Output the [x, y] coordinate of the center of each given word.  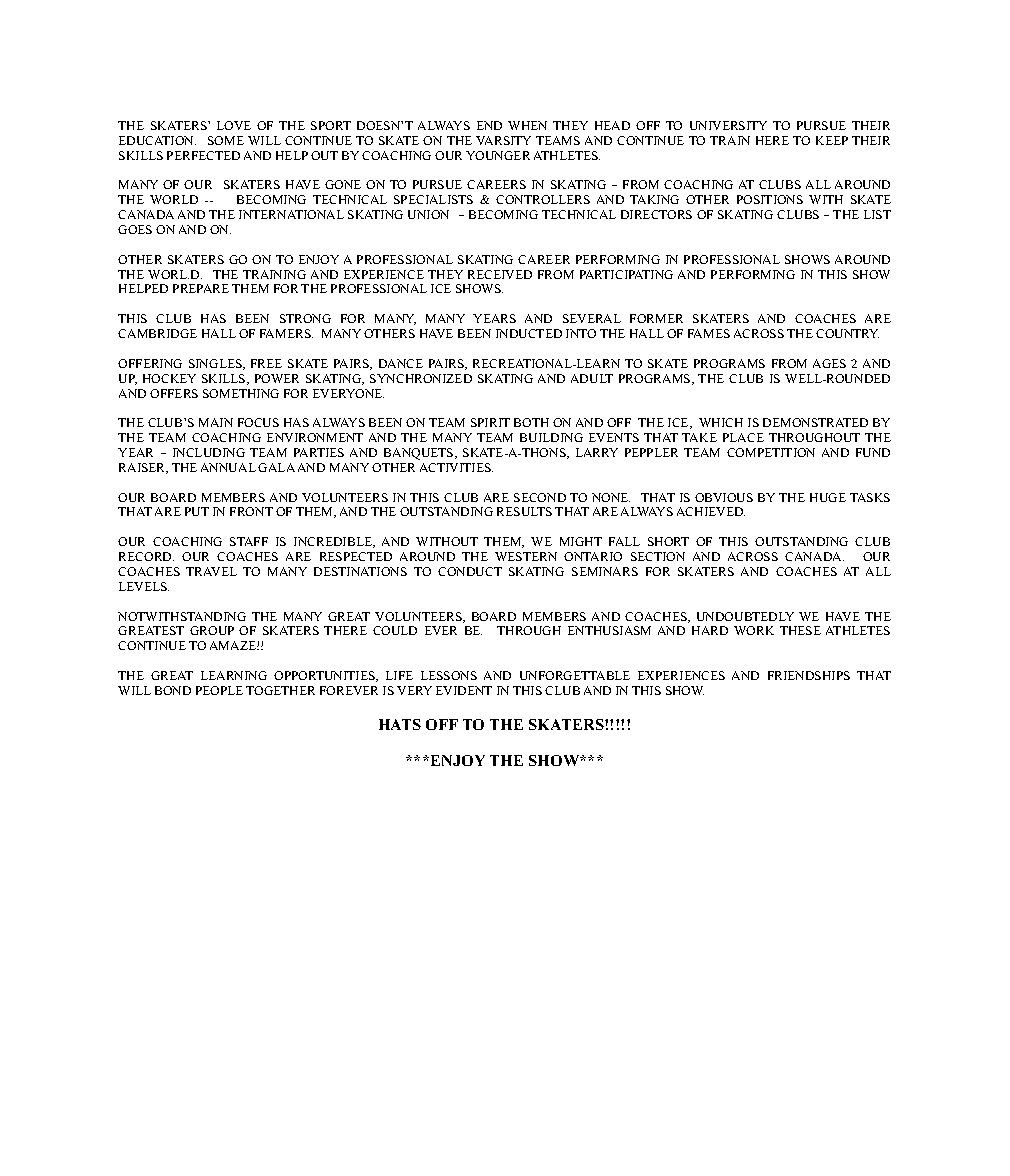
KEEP [832, 140]
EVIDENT [464, 690]
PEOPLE [219, 690]
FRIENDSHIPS [809, 675]
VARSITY [503, 140]
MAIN [216, 422]
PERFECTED [203, 155]
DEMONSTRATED [815, 422]
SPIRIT [490, 422]
